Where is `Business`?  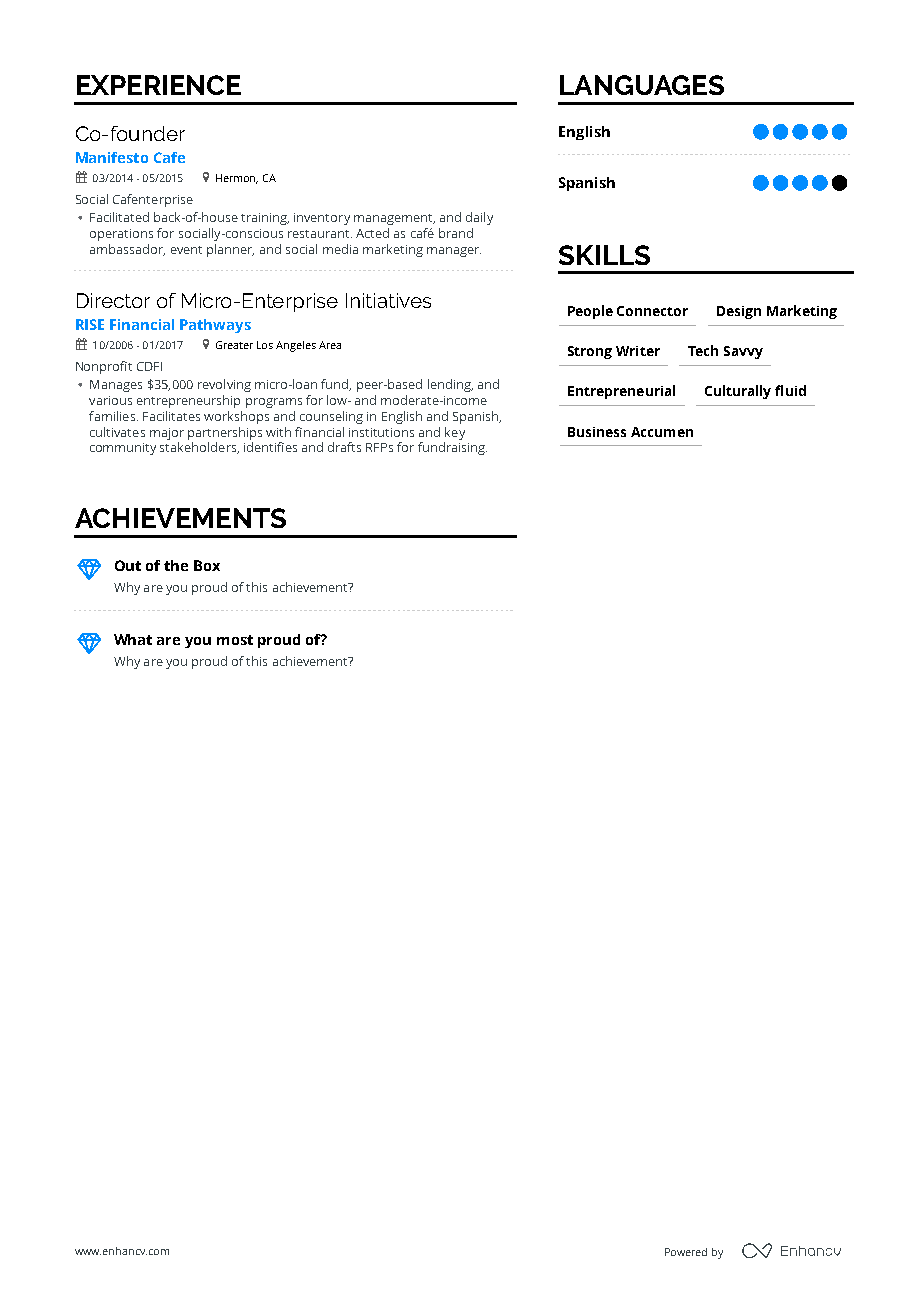
Business is located at coordinates (597, 432).
